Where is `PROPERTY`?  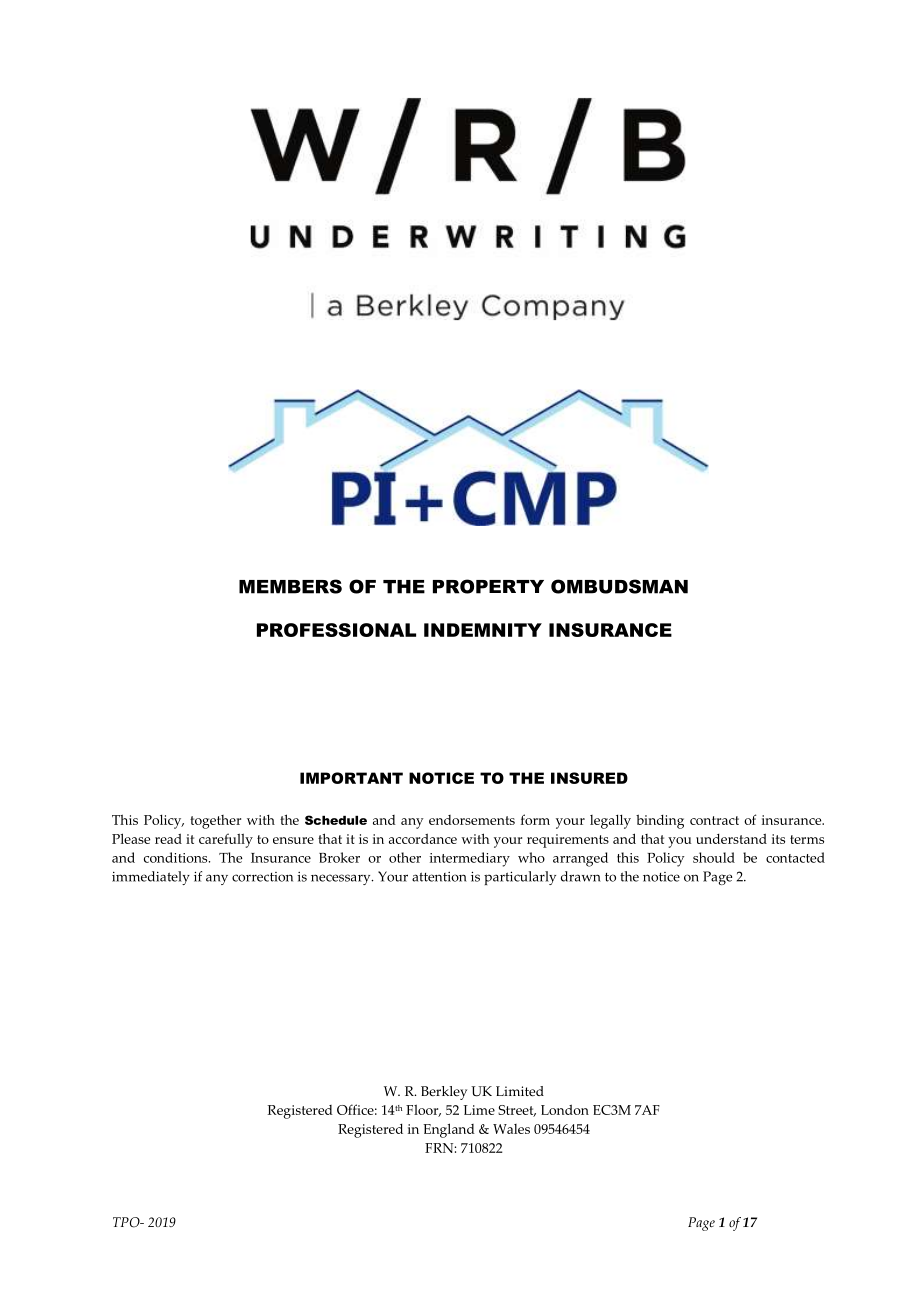
PROPERTY is located at coordinates (488, 586).
